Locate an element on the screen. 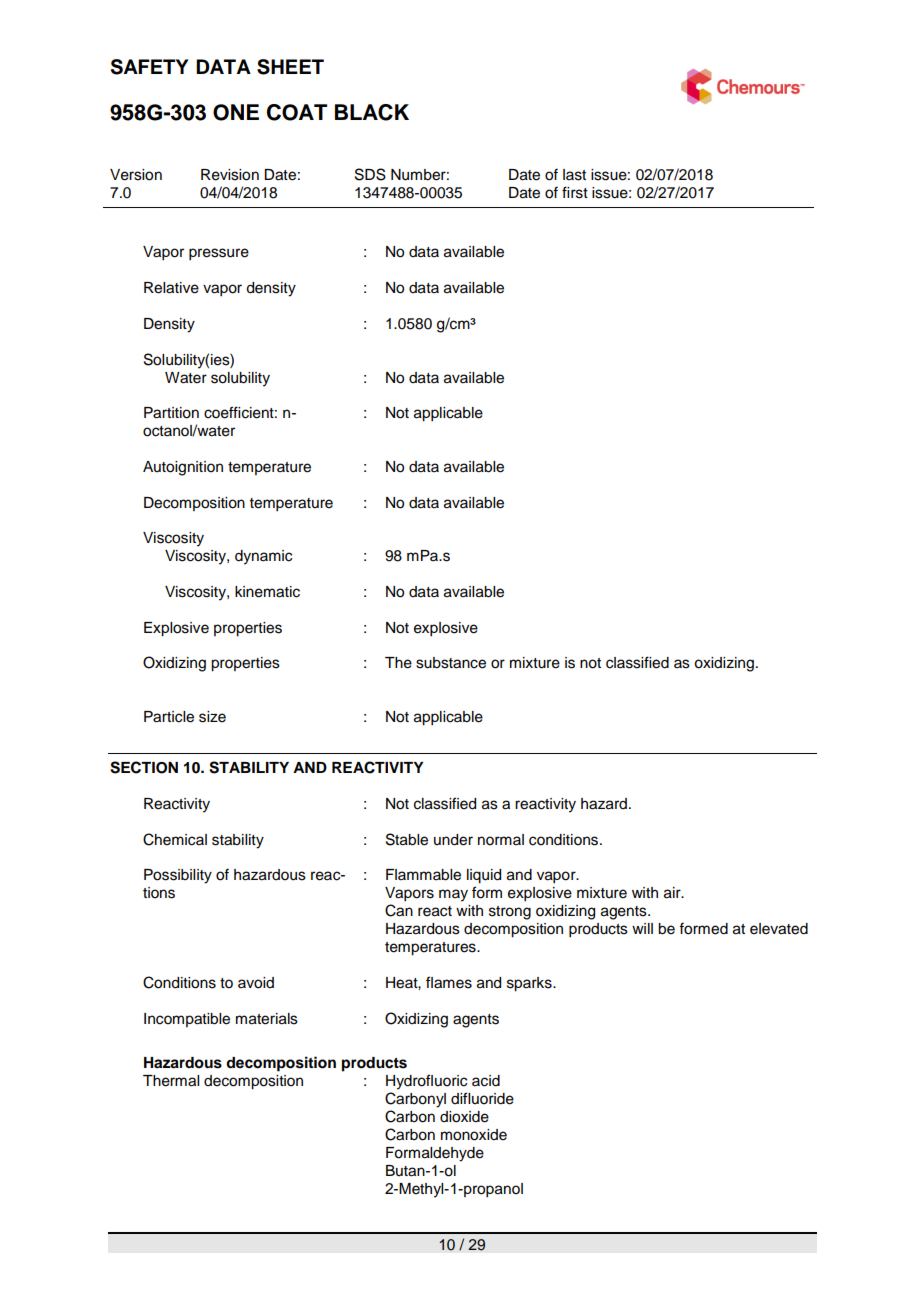 This screenshot has width=924, height=1308. Partition is located at coordinates (171, 413).
